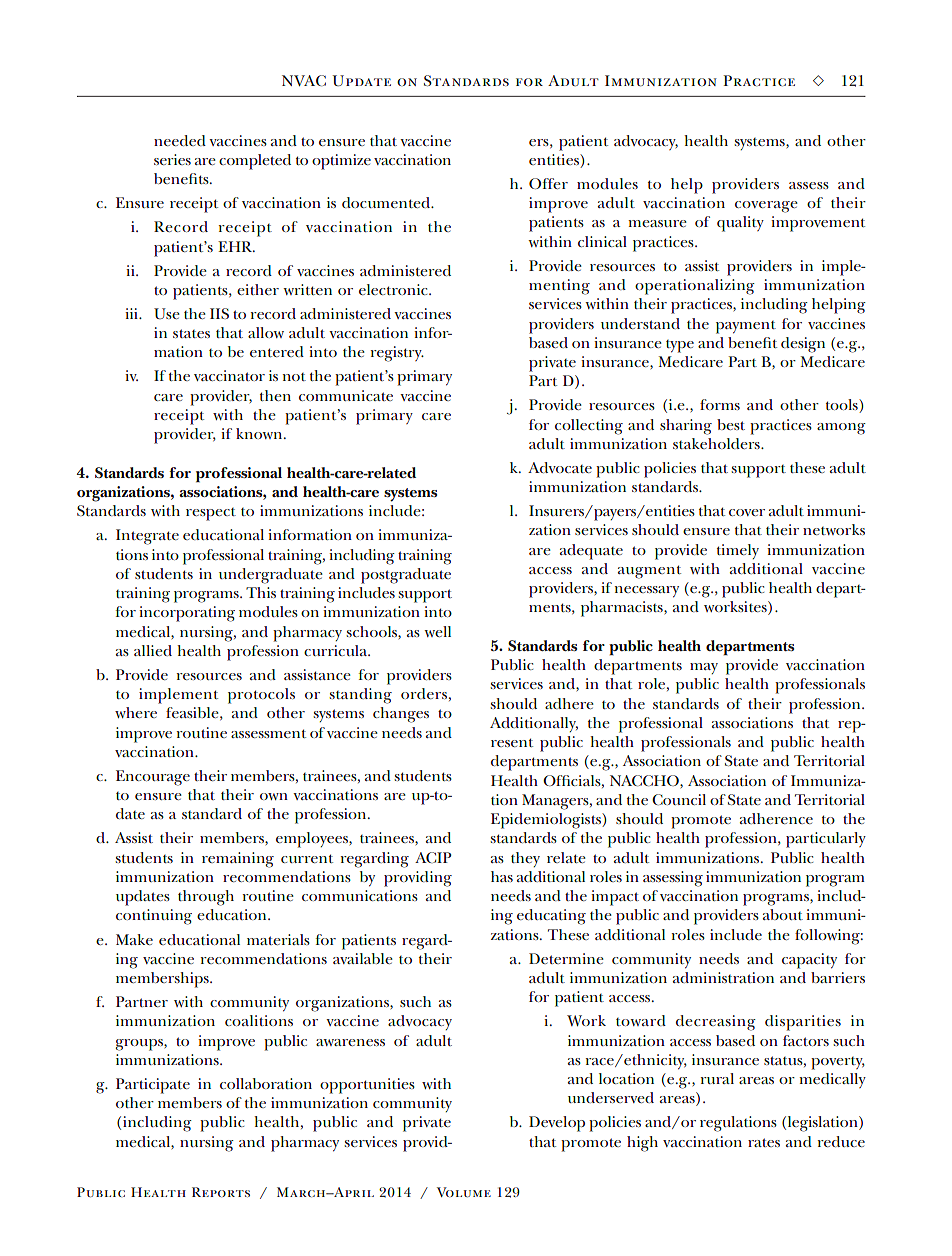 The height and width of the document is (1256, 952). Describe the element at coordinates (278, 939) in the document. I see `materials` at that location.
